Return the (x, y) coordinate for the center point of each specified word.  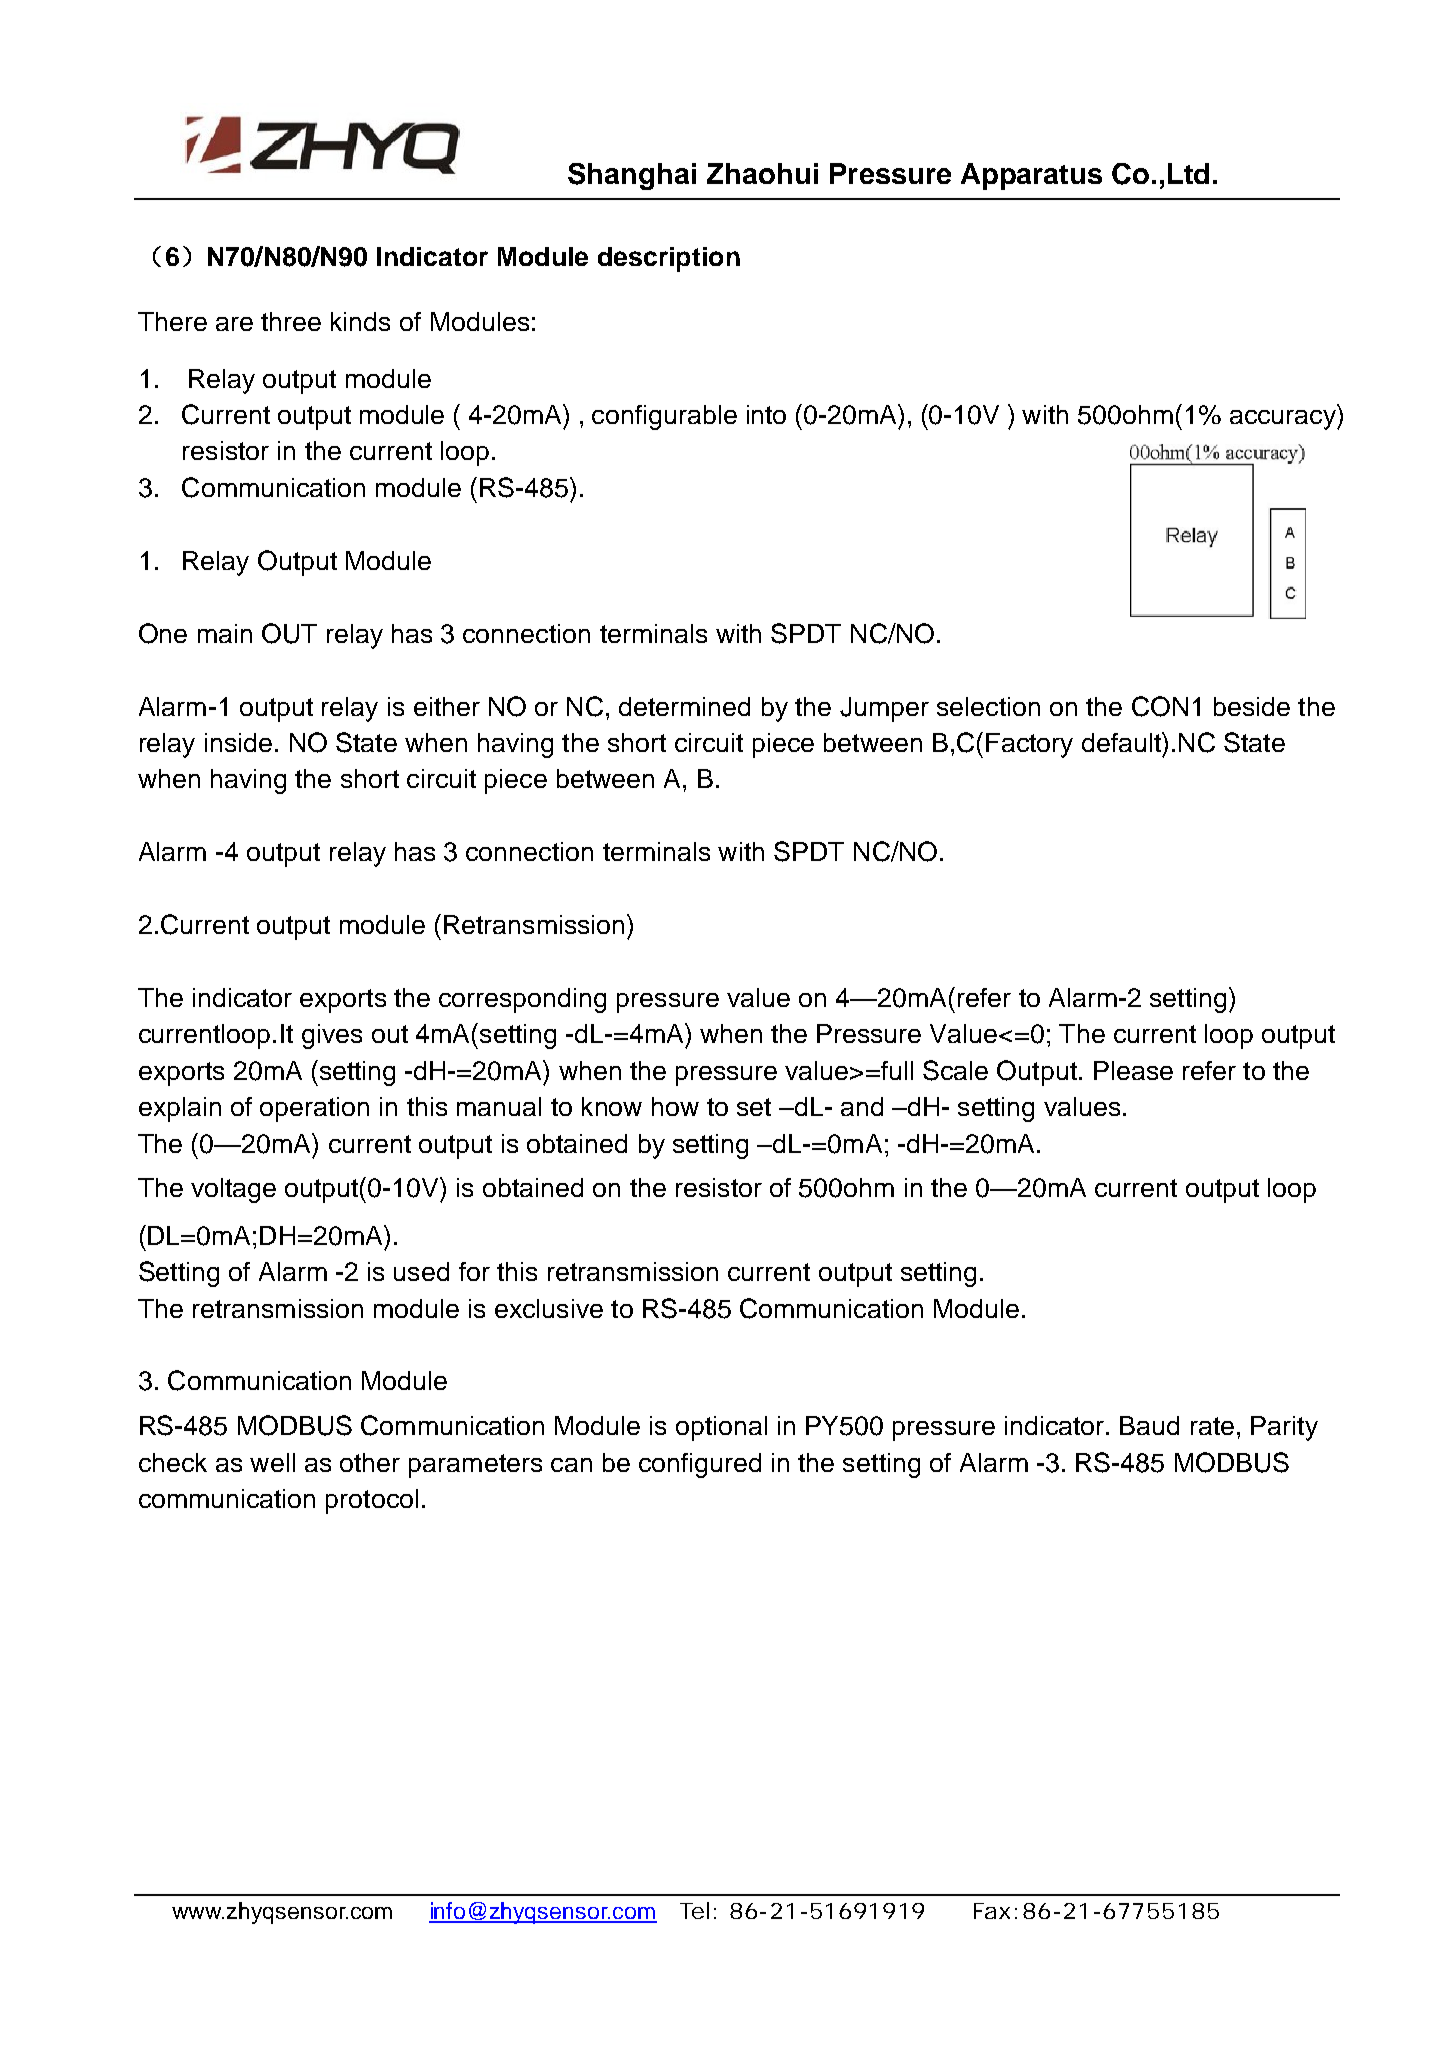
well (272, 1462)
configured (700, 1465)
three (291, 321)
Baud (1149, 1425)
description (669, 259)
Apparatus (1031, 176)
